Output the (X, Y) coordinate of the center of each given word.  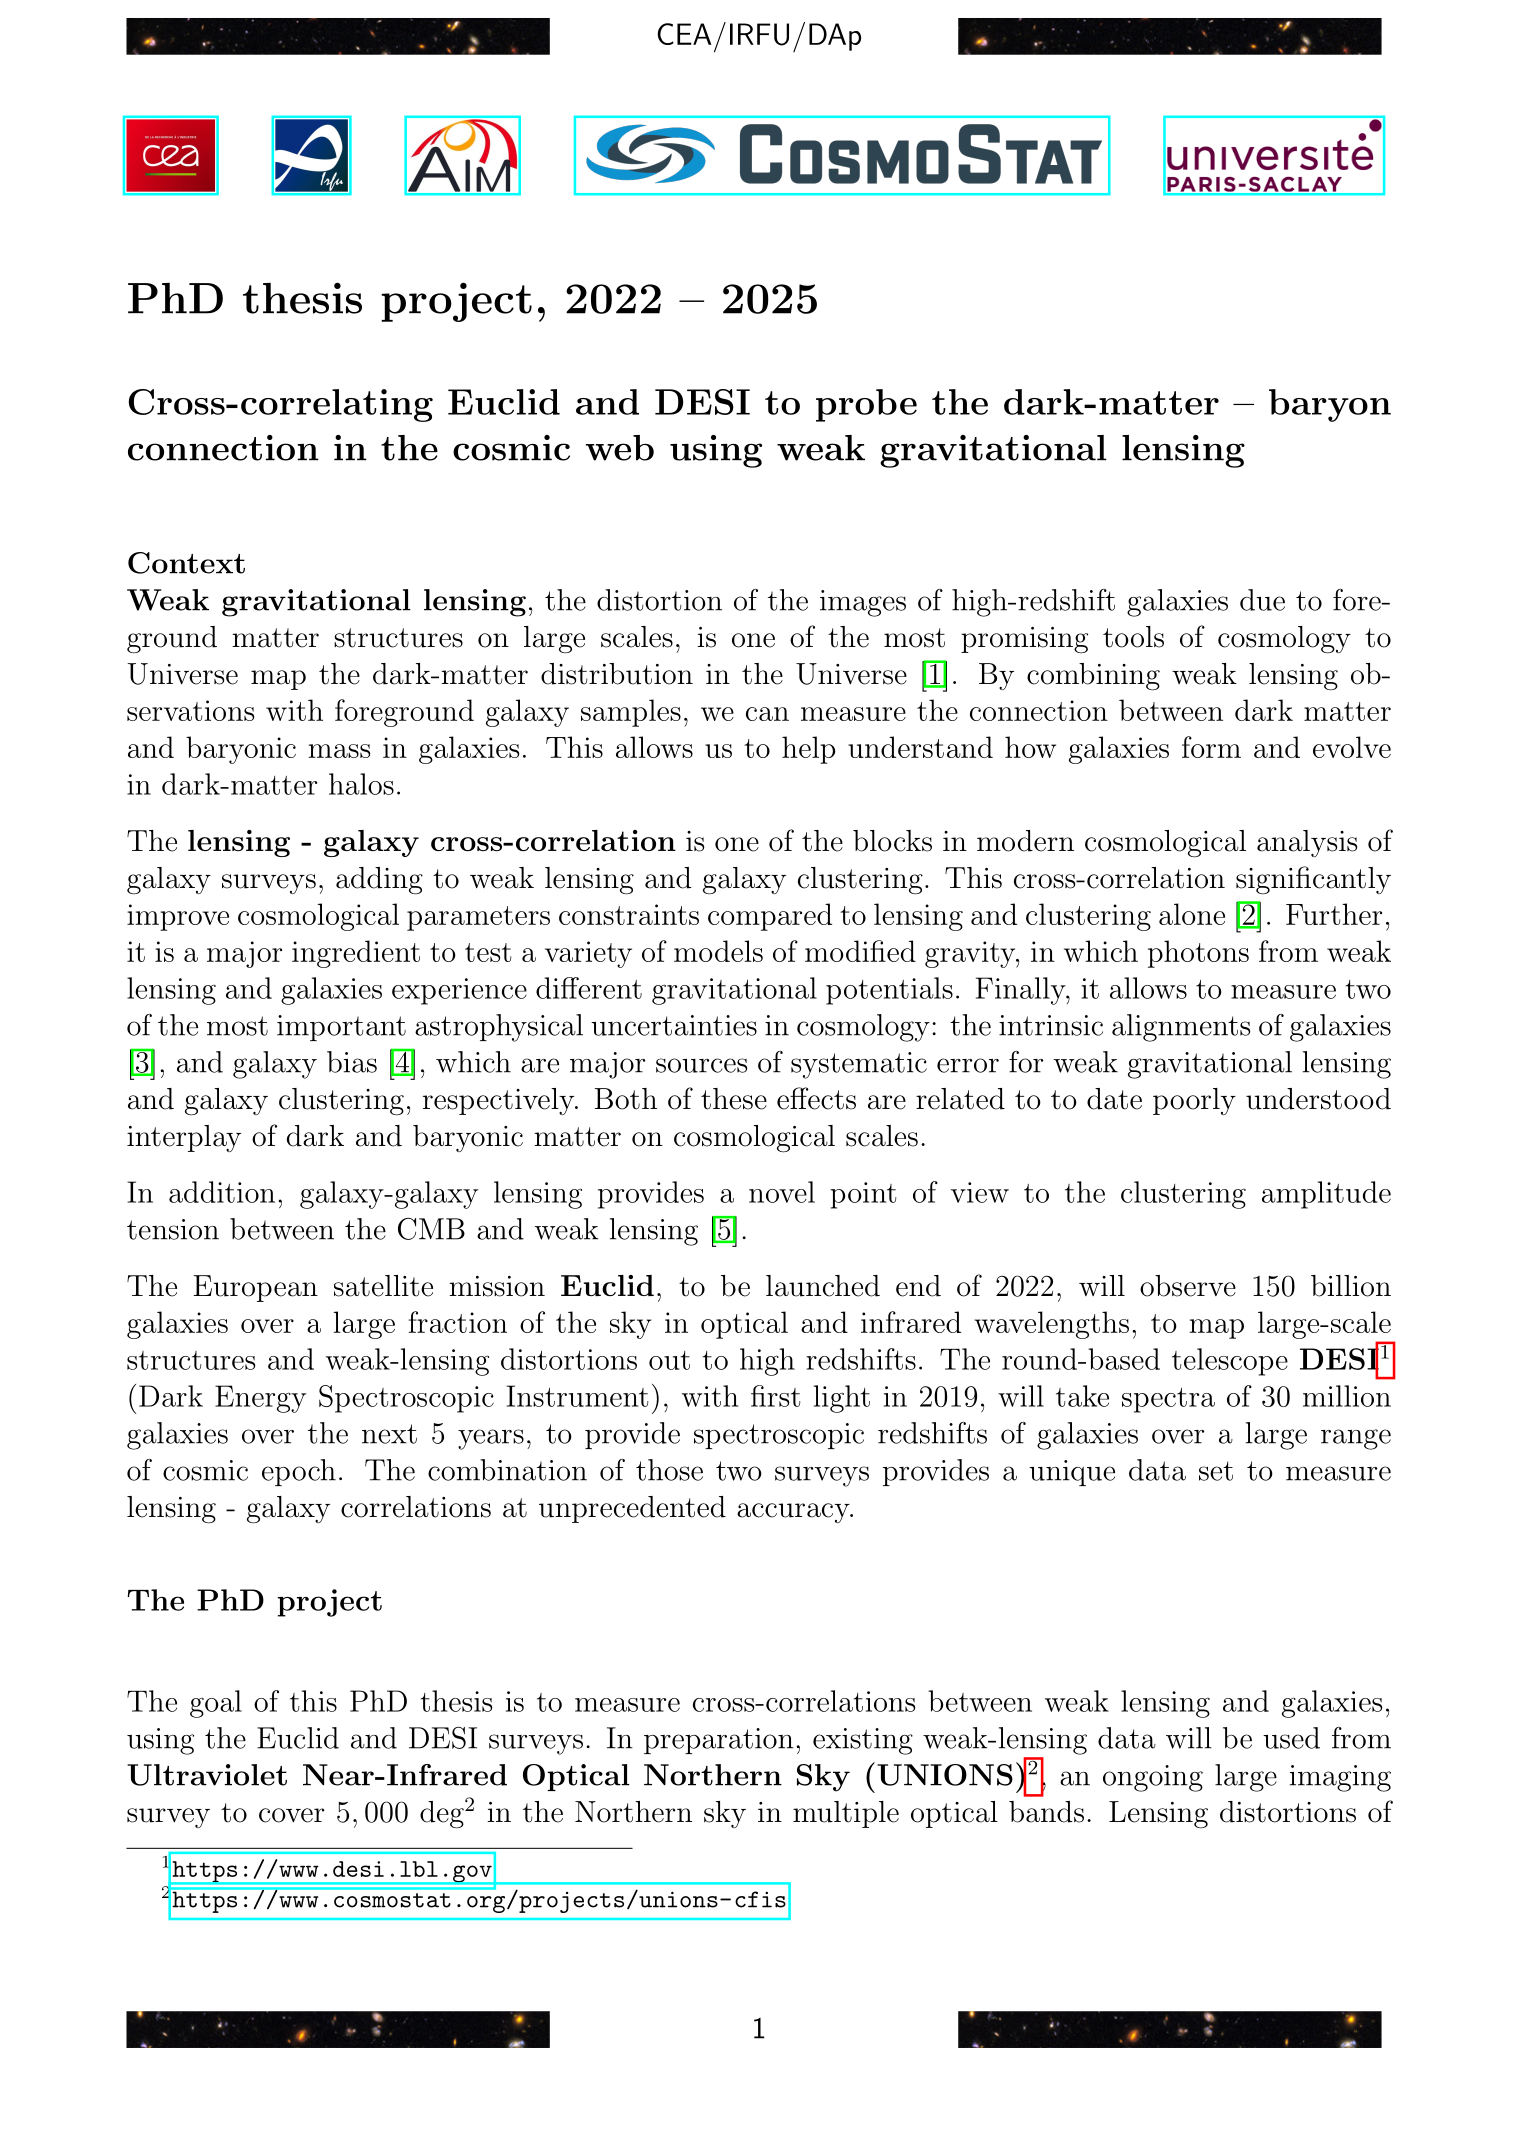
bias (352, 1062)
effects (816, 1098)
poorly (1194, 1101)
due (1262, 600)
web (620, 448)
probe (866, 405)
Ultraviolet (207, 1775)
